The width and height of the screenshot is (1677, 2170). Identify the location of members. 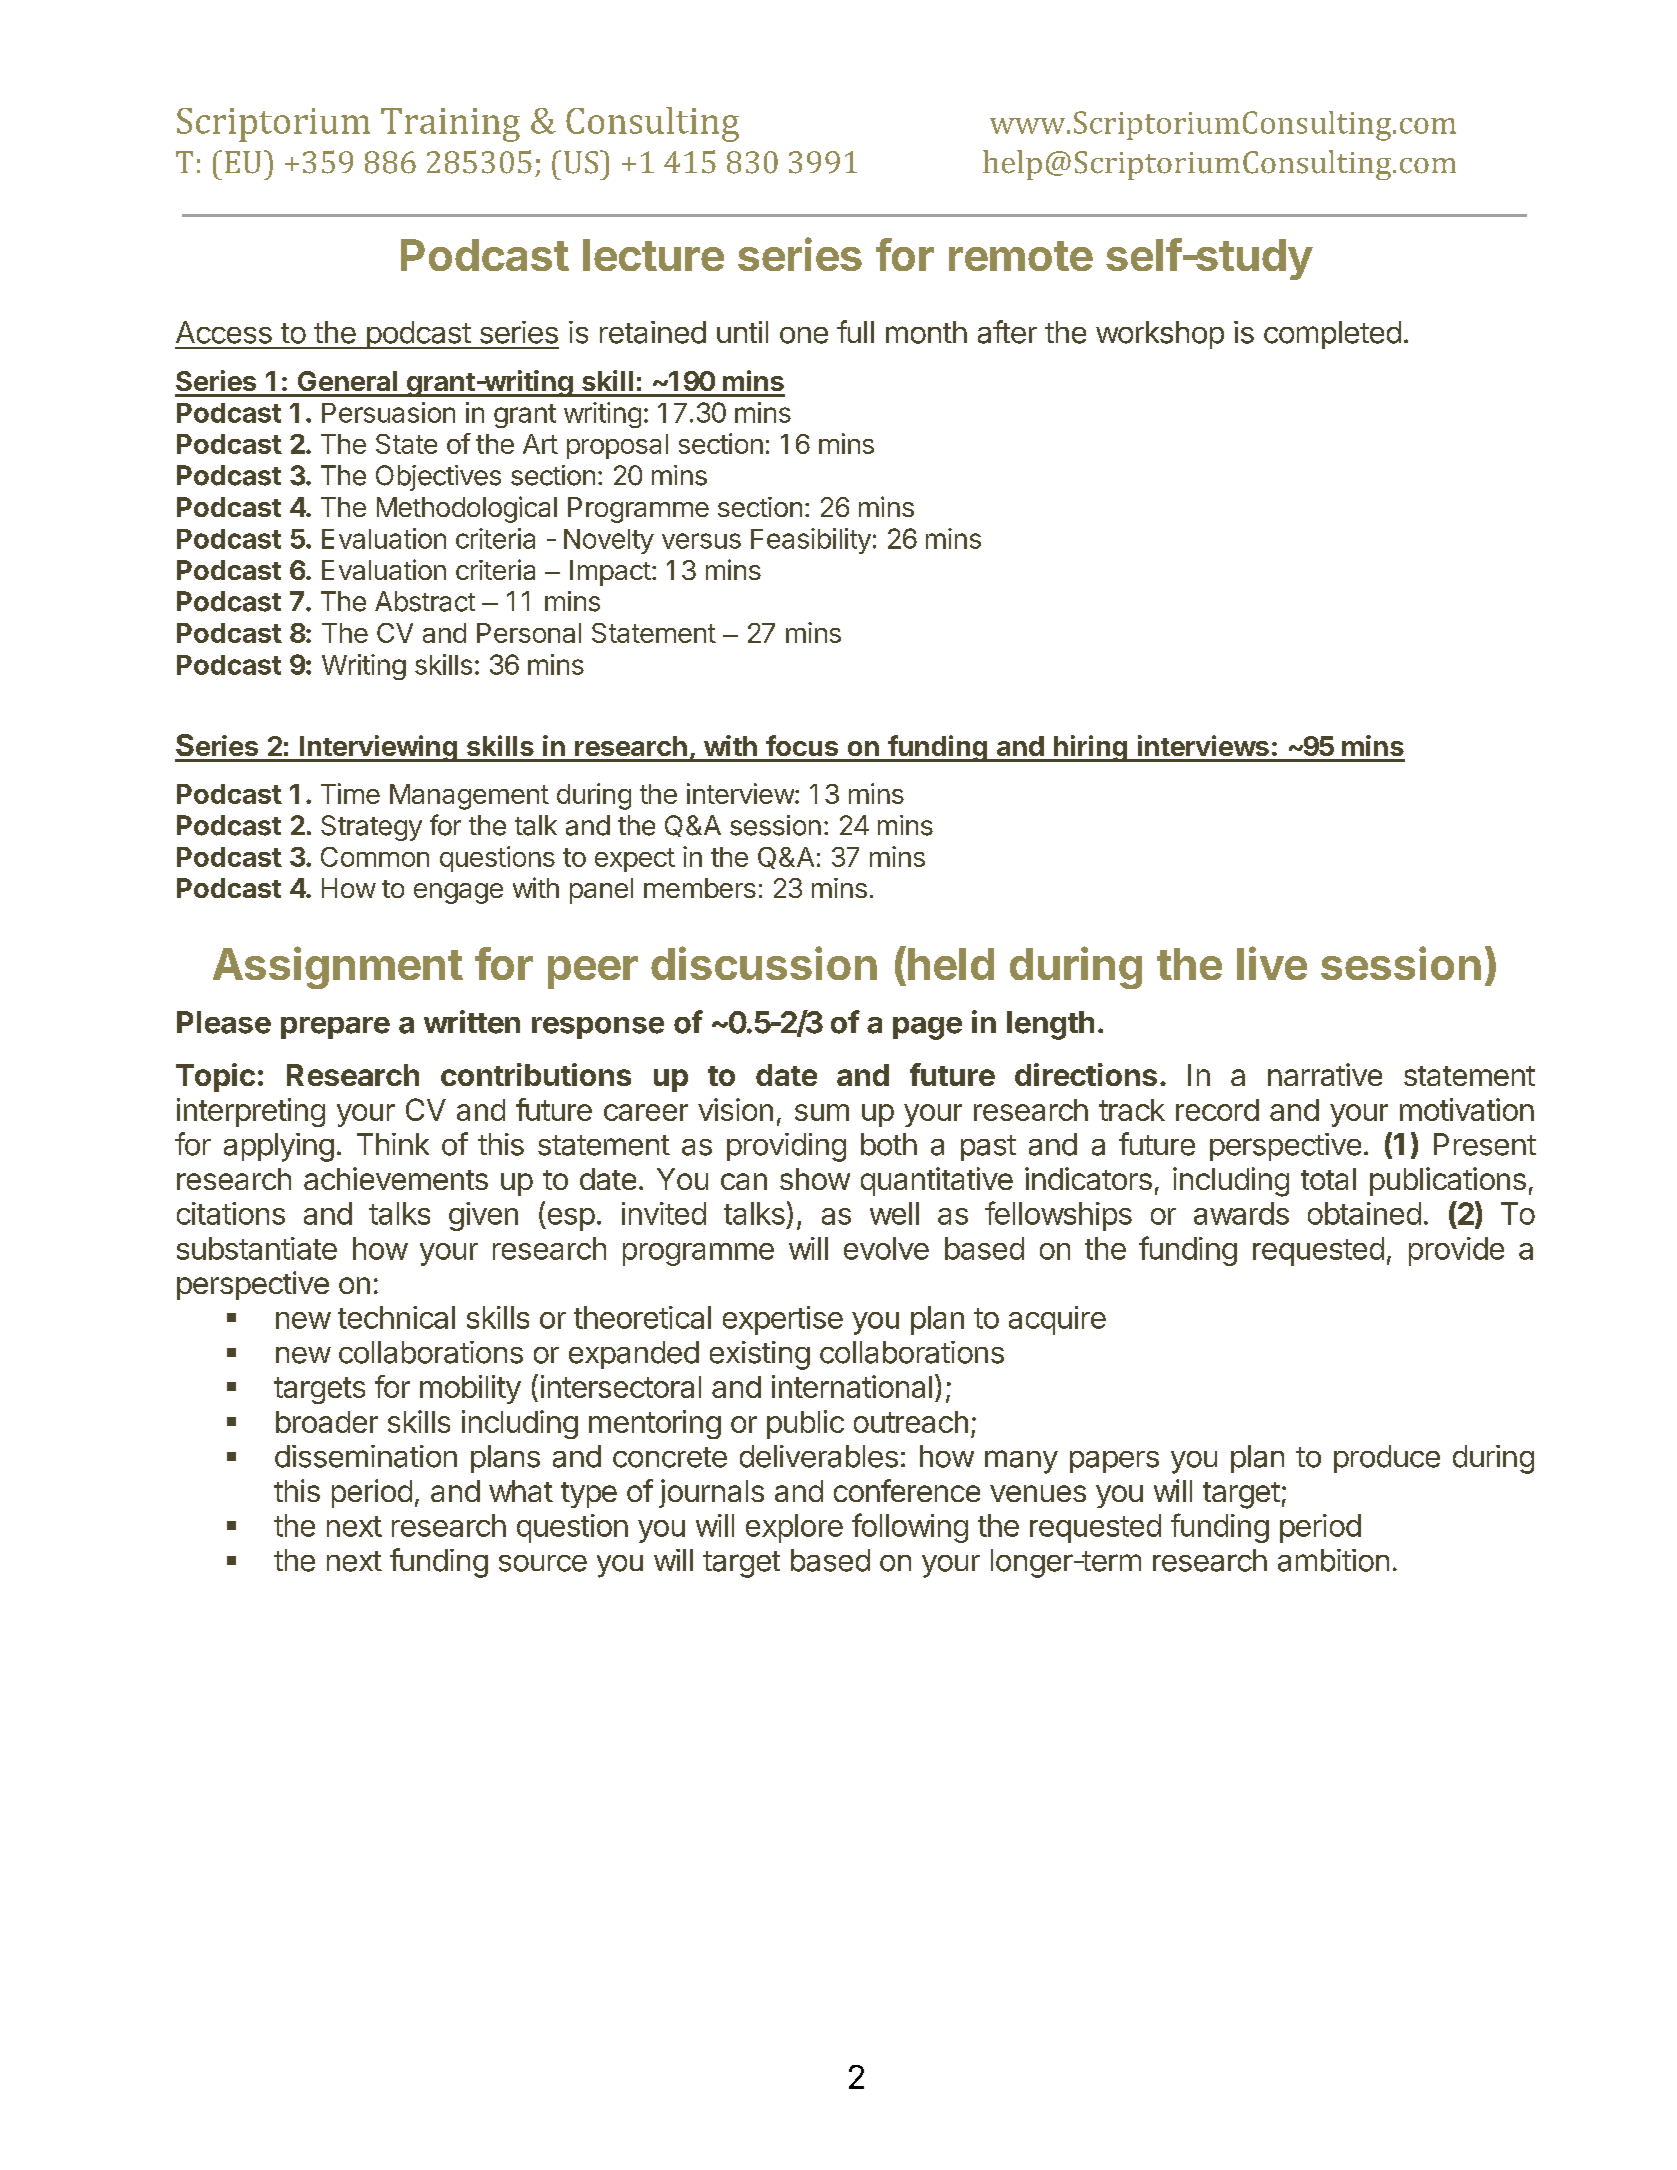
(700, 888).
